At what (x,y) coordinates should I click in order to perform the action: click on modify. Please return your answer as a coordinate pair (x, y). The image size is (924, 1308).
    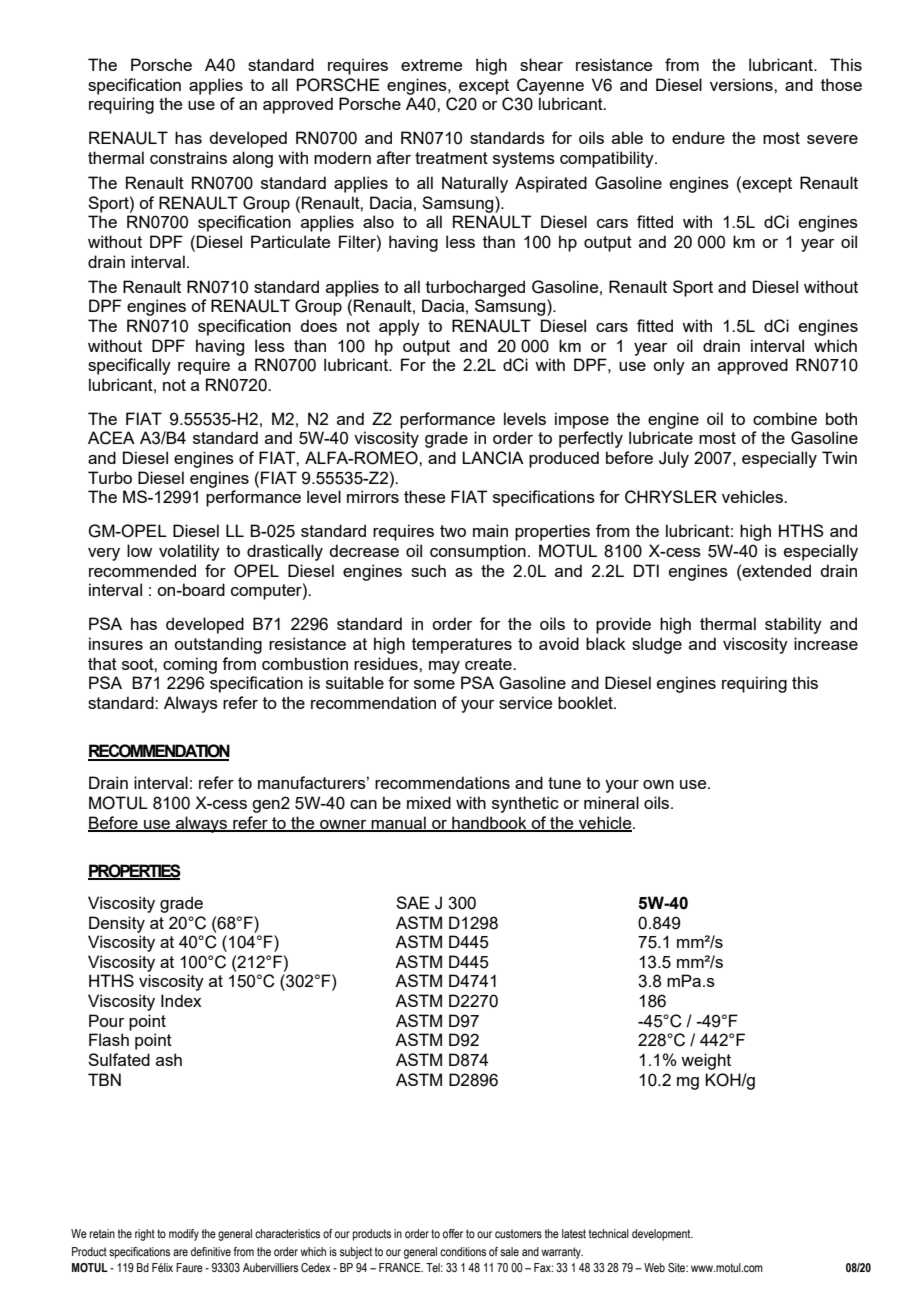
    Looking at the image, I should click on (184, 1235).
